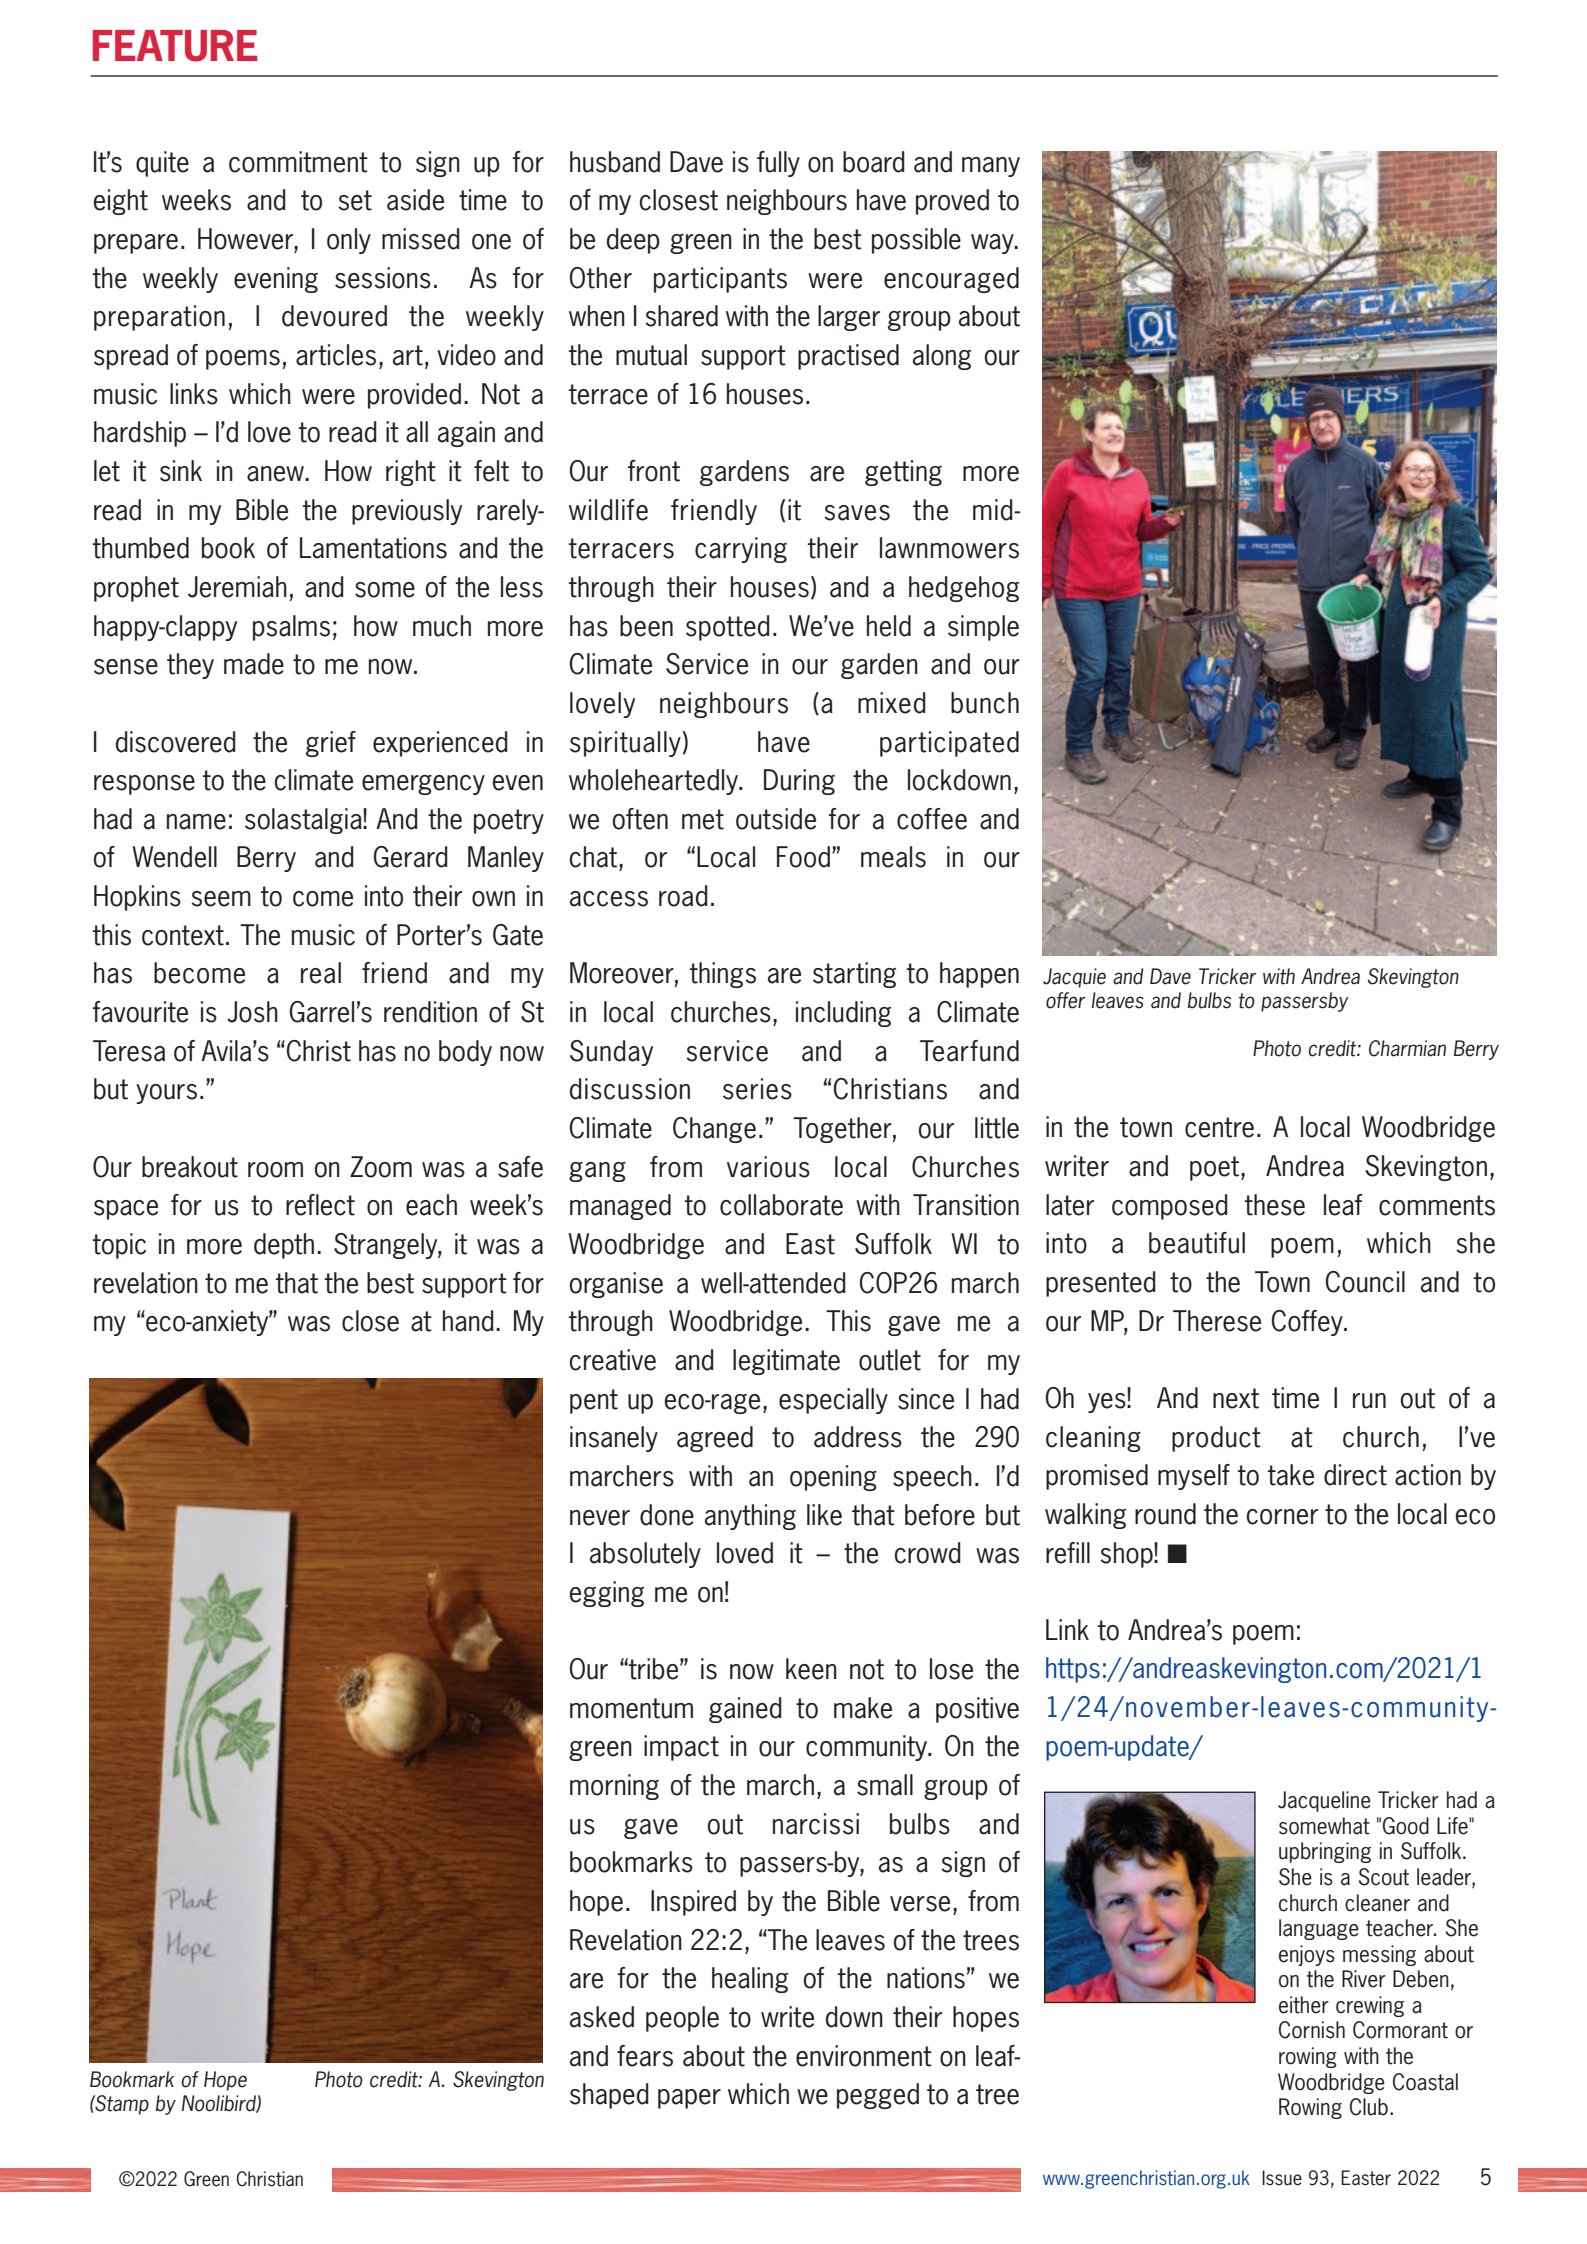 The image size is (1587, 2244). Describe the element at coordinates (331, 744) in the page. I see `grief` at that location.
